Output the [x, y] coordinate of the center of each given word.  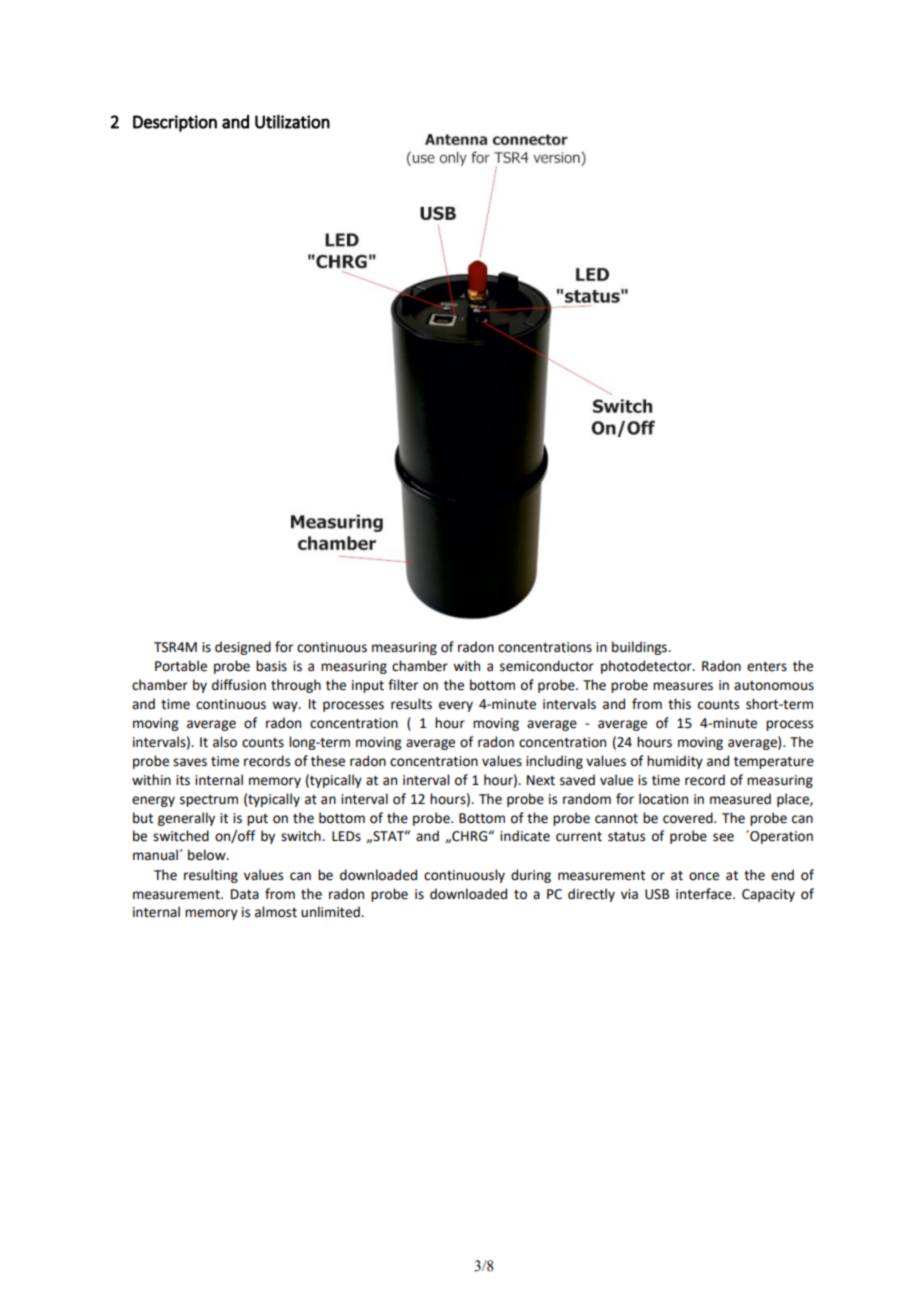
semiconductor [547, 666]
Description [175, 123]
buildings [641, 648]
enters [767, 667]
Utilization [292, 121]
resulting [211, 876]
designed [243, 648]
